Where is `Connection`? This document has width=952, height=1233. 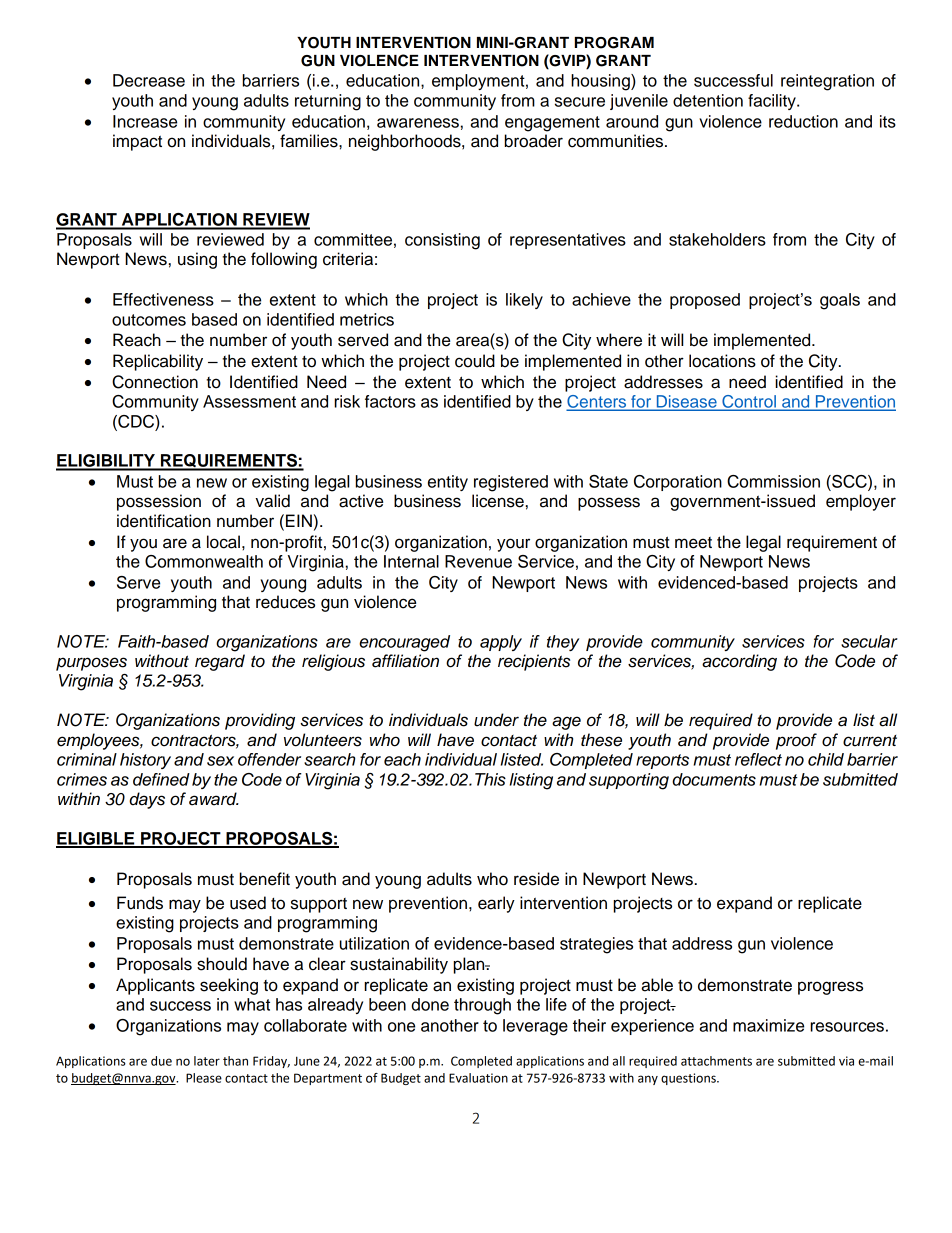 Connection is located at coordinates (155, 382).
